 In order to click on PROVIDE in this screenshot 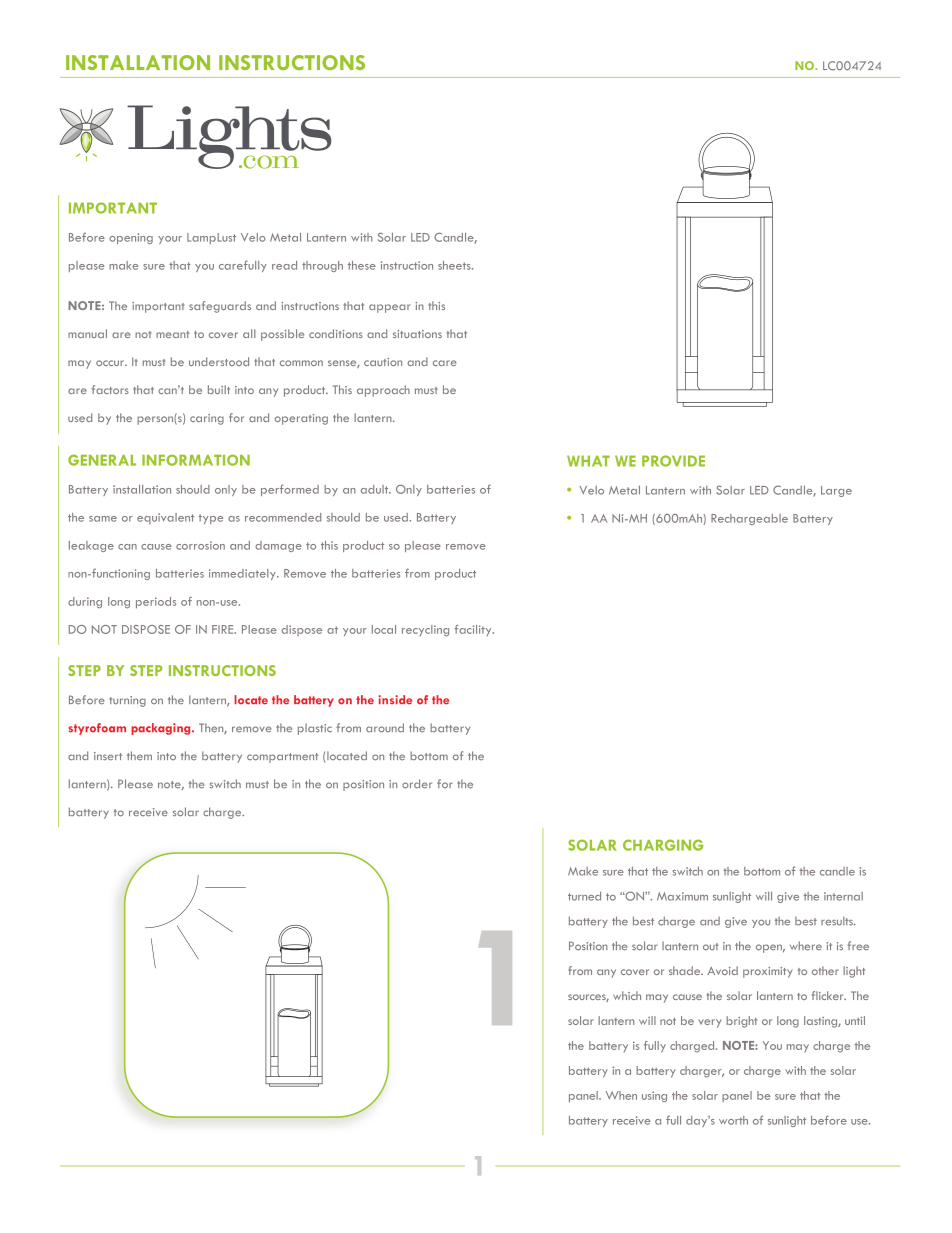, I will do `click(673, 461)`.
